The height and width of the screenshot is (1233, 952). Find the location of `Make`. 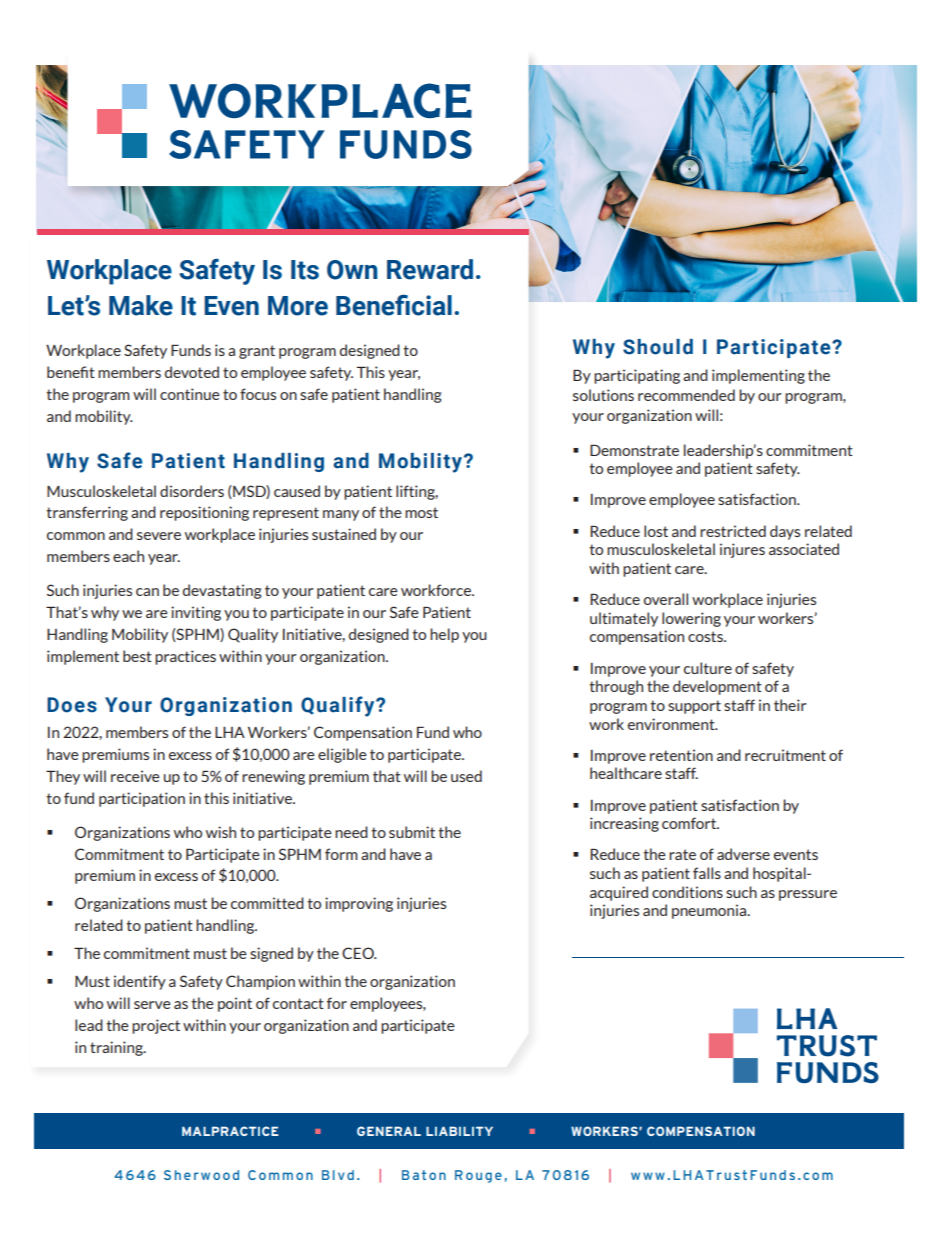

Make is located at coordinates (141, 305).
